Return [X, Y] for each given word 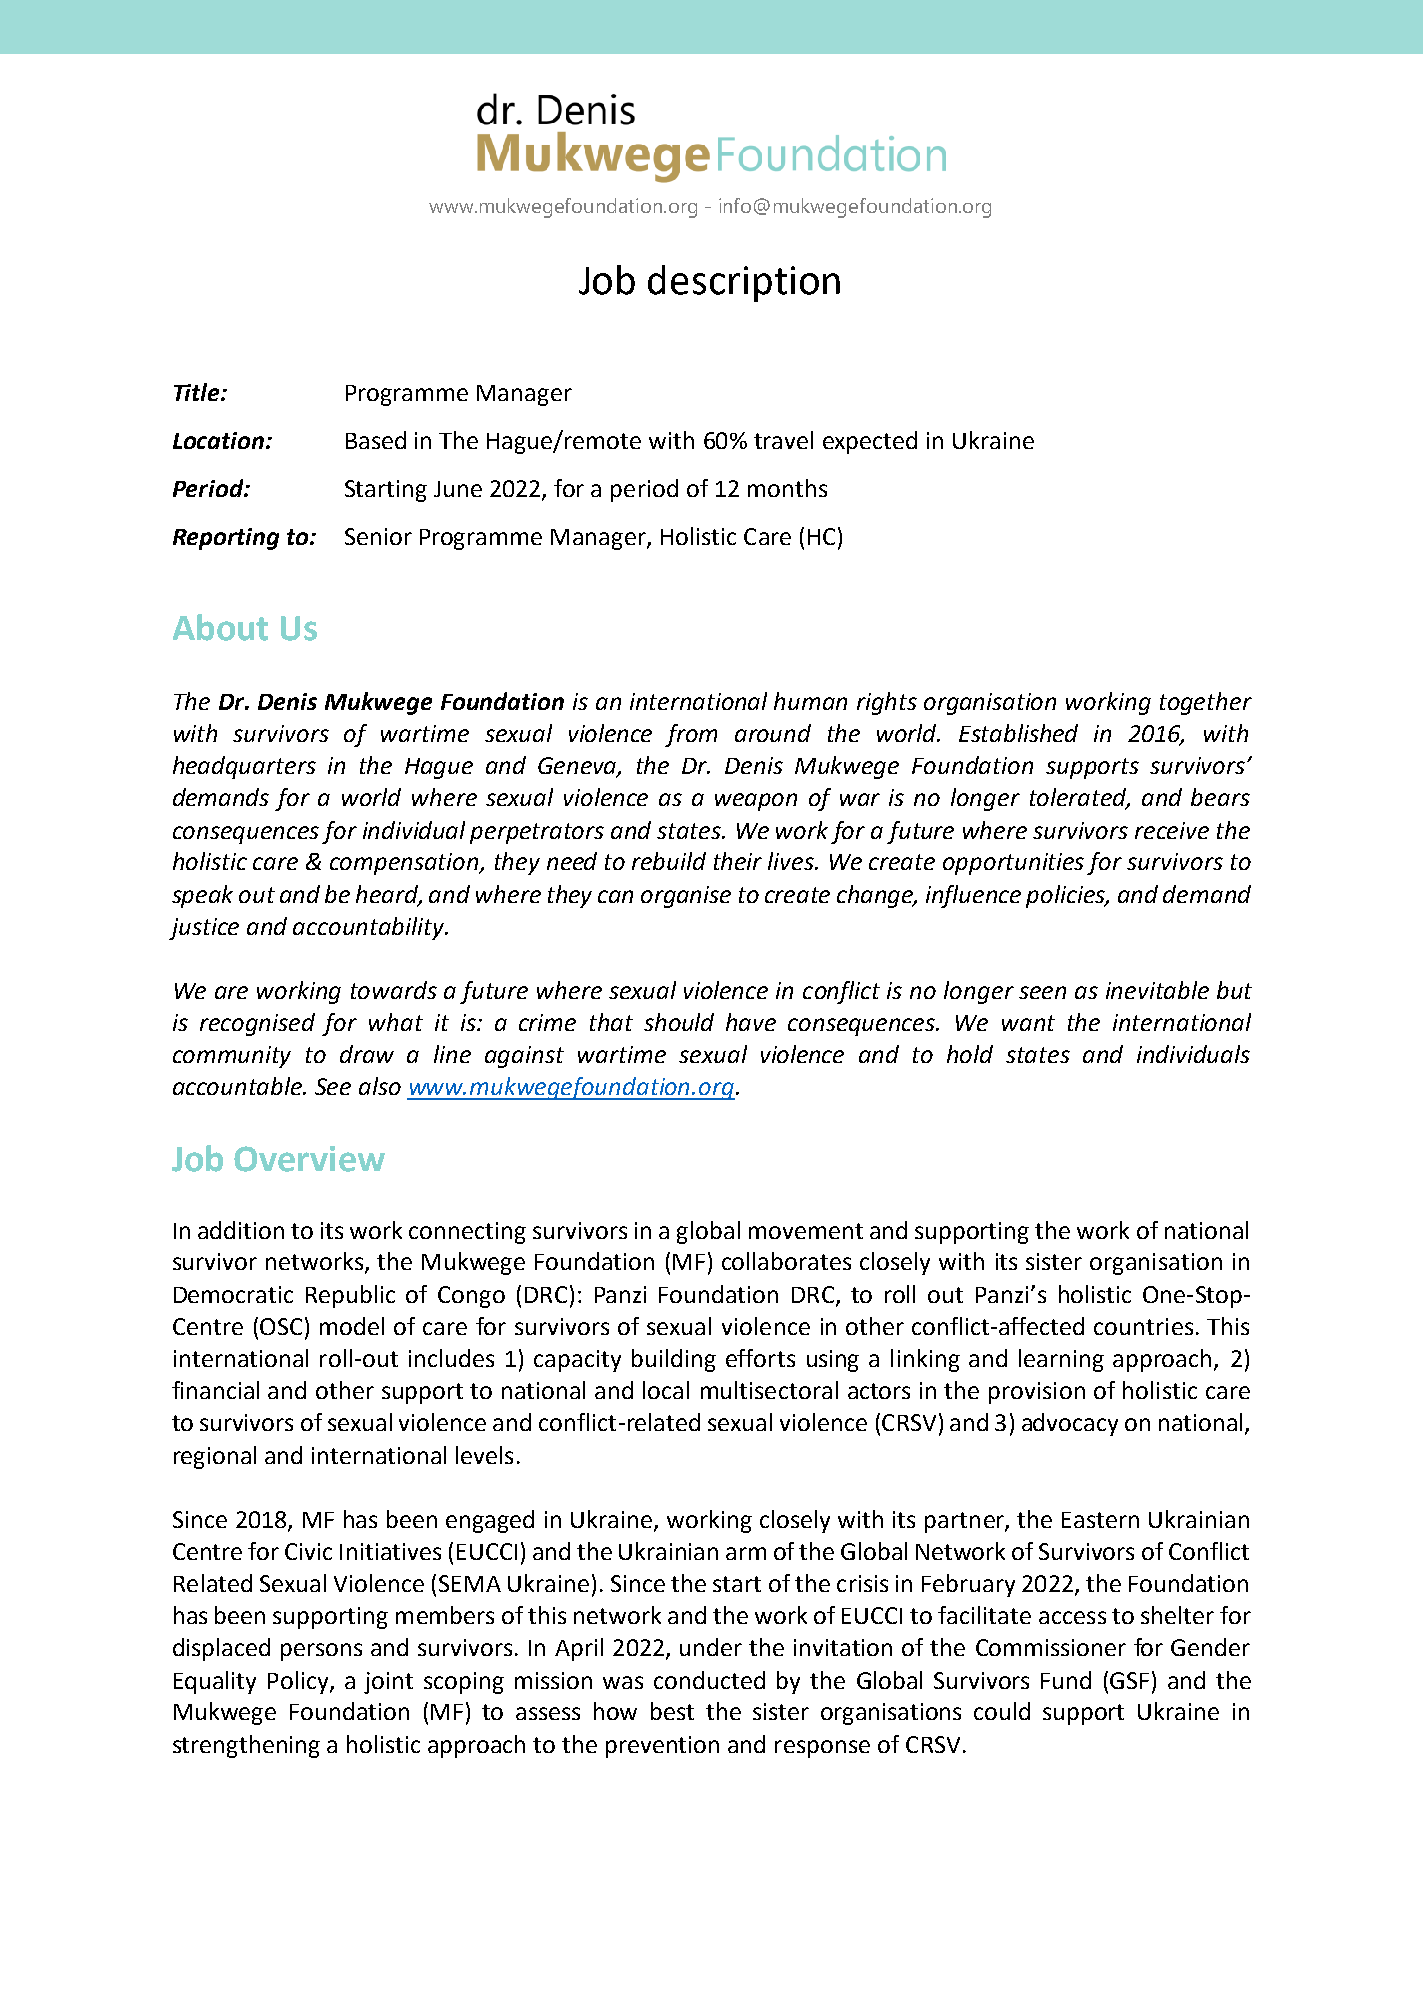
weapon [756, 802]
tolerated [1080, 798]
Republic [350, 1296]
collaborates [786, 1261]
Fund [1066, 1680]
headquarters [244, 767]
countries [1143, 1326]
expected [870, 442]
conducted [709, 1680]
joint [388, 1683]
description [744, 283]
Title [198, 392]
